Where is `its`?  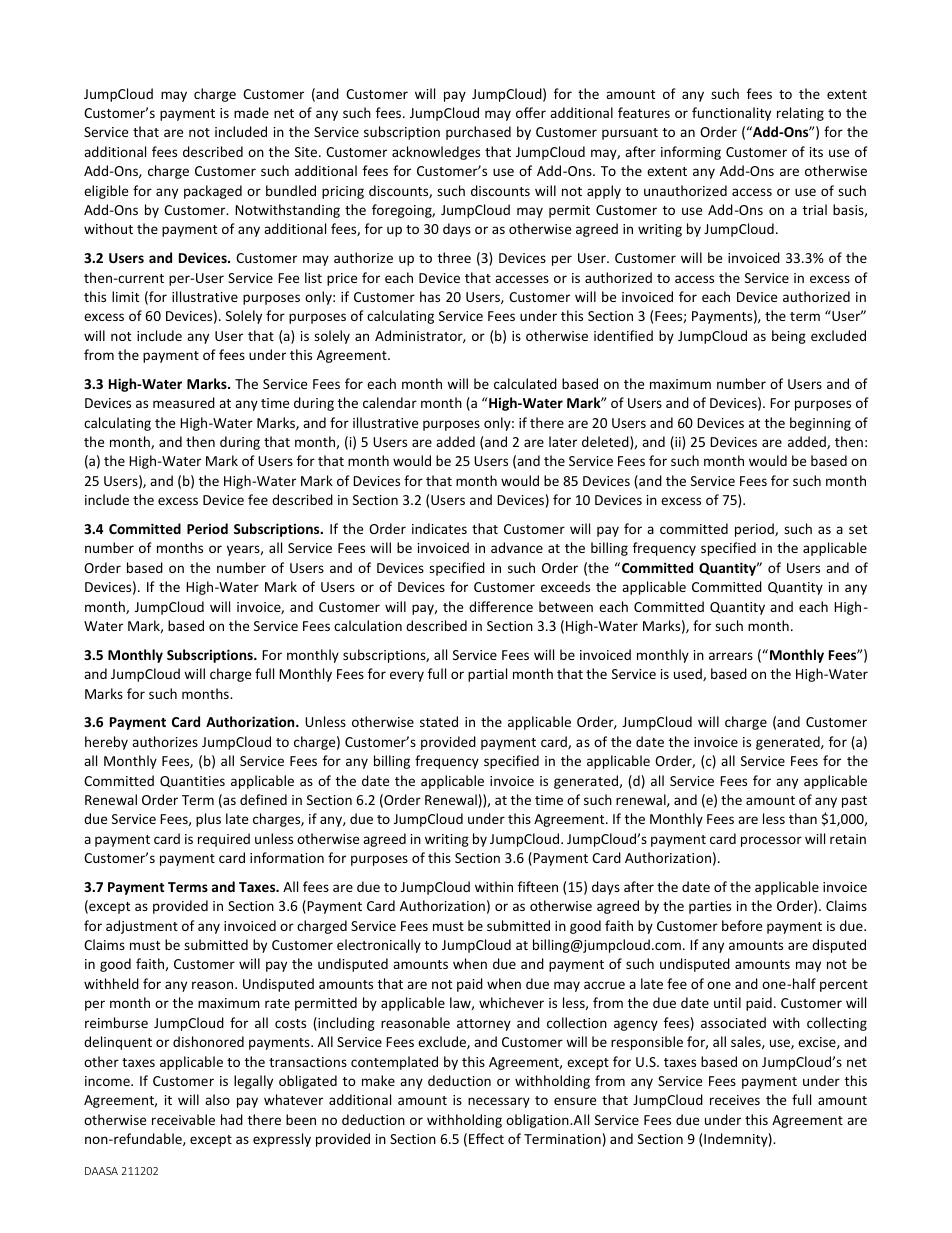
its is located at coordinates (816, 152).
